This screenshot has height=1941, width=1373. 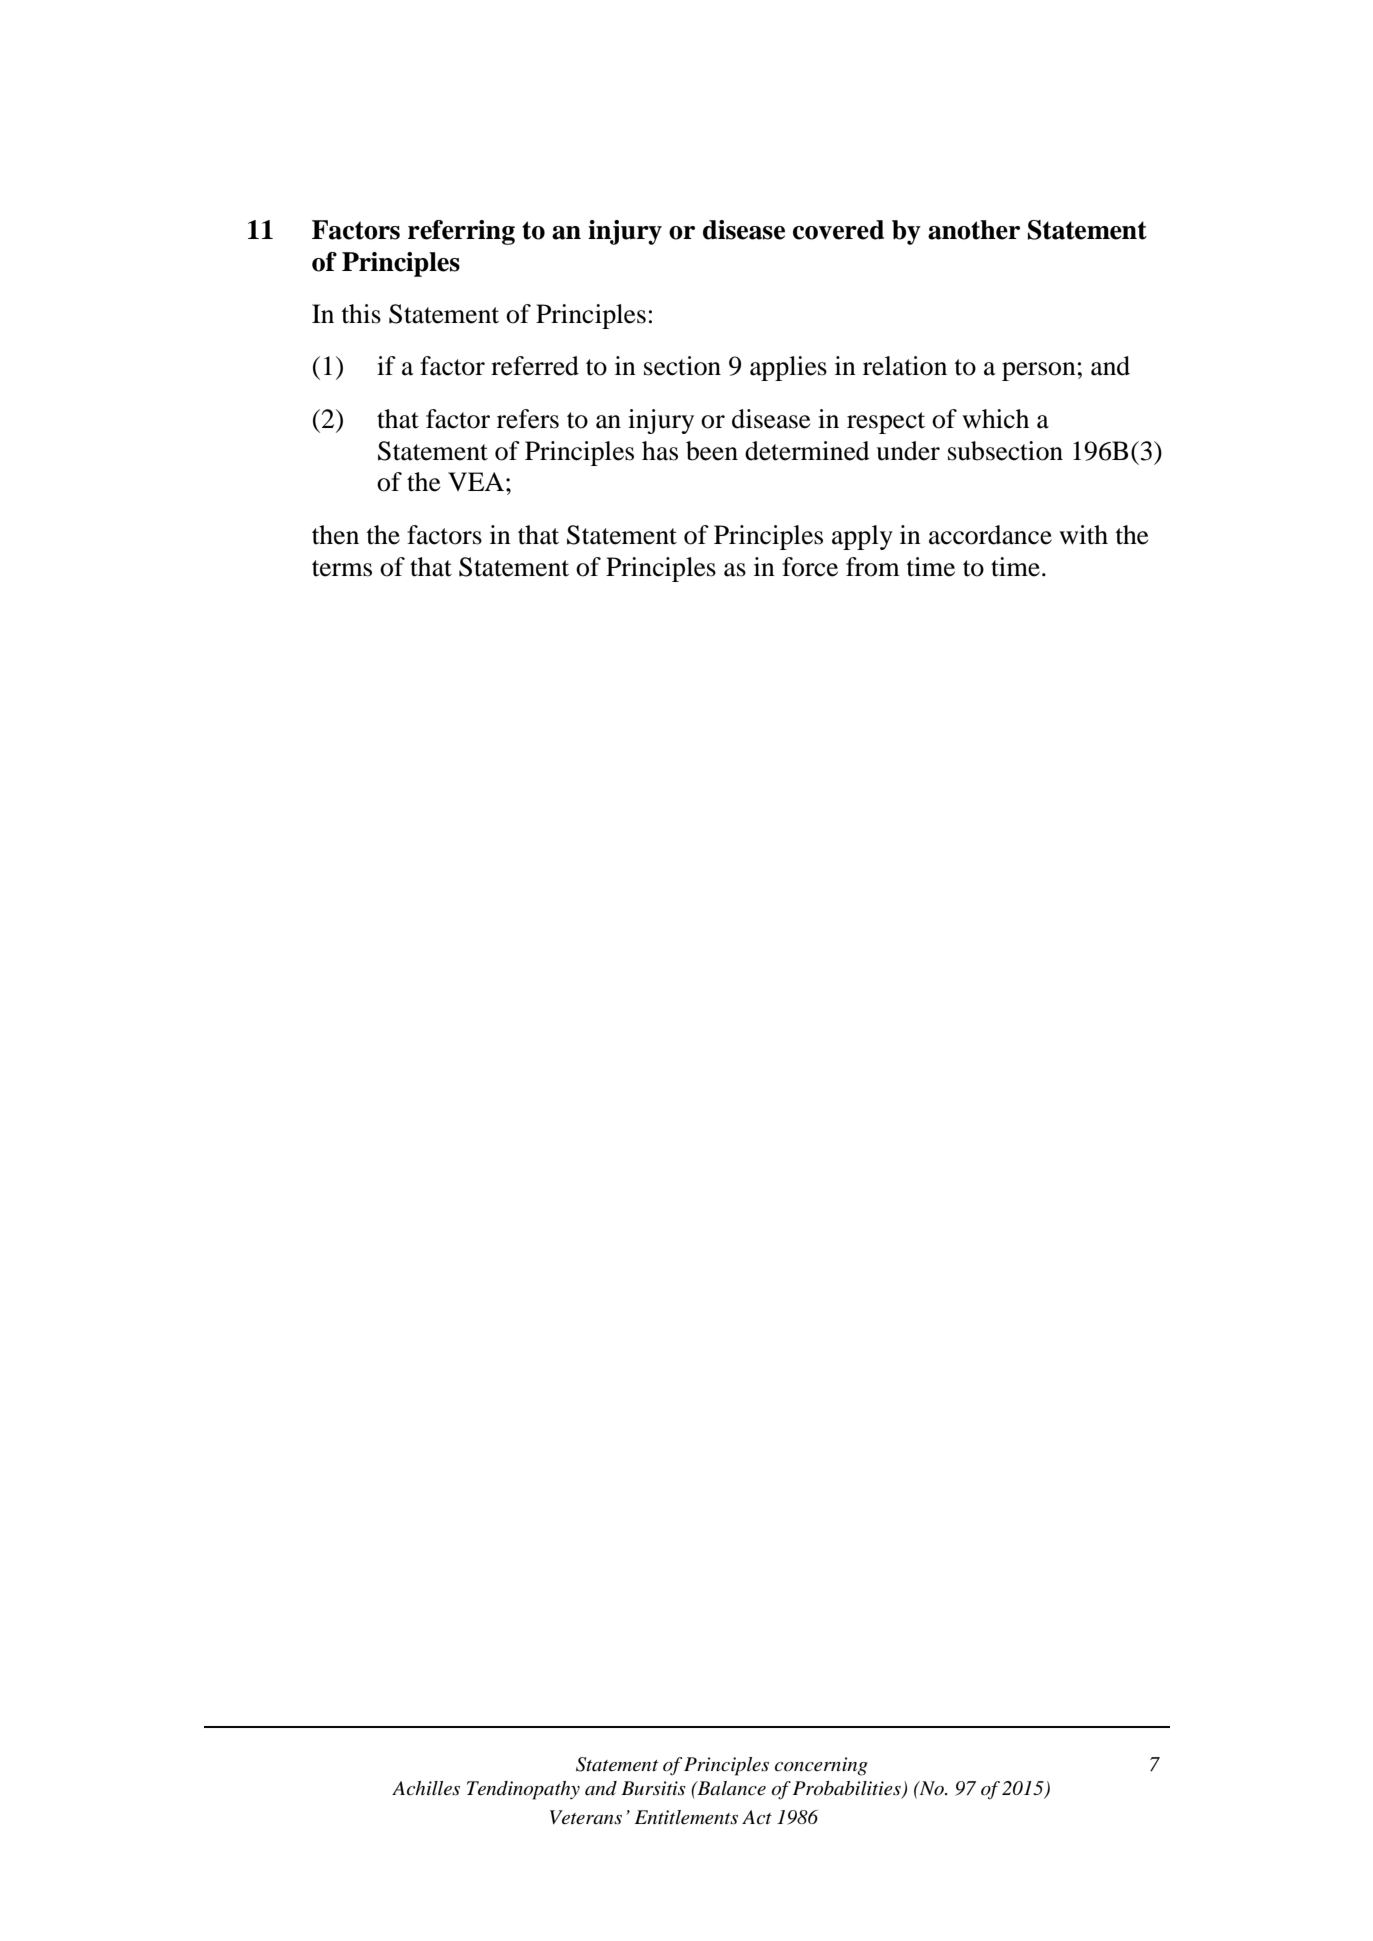 What do you see at coordinates (426, 1788) in the screenshot?
I see `Achilles` at bounding box center [426, 1788].
